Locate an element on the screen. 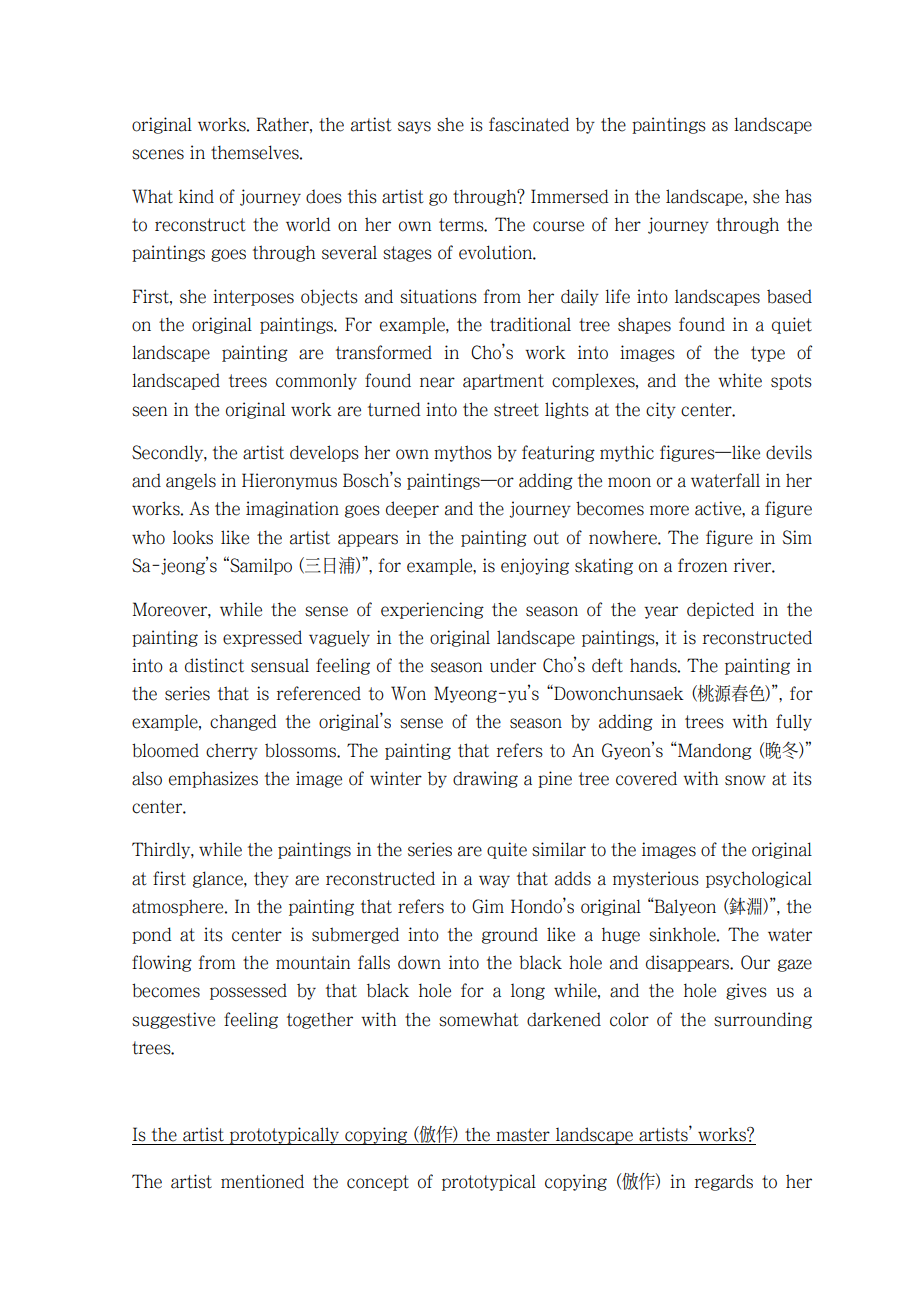 Image resolution: width=924 pixels, height=1308 pixels. depicted is located at coordinates (720, 610).
